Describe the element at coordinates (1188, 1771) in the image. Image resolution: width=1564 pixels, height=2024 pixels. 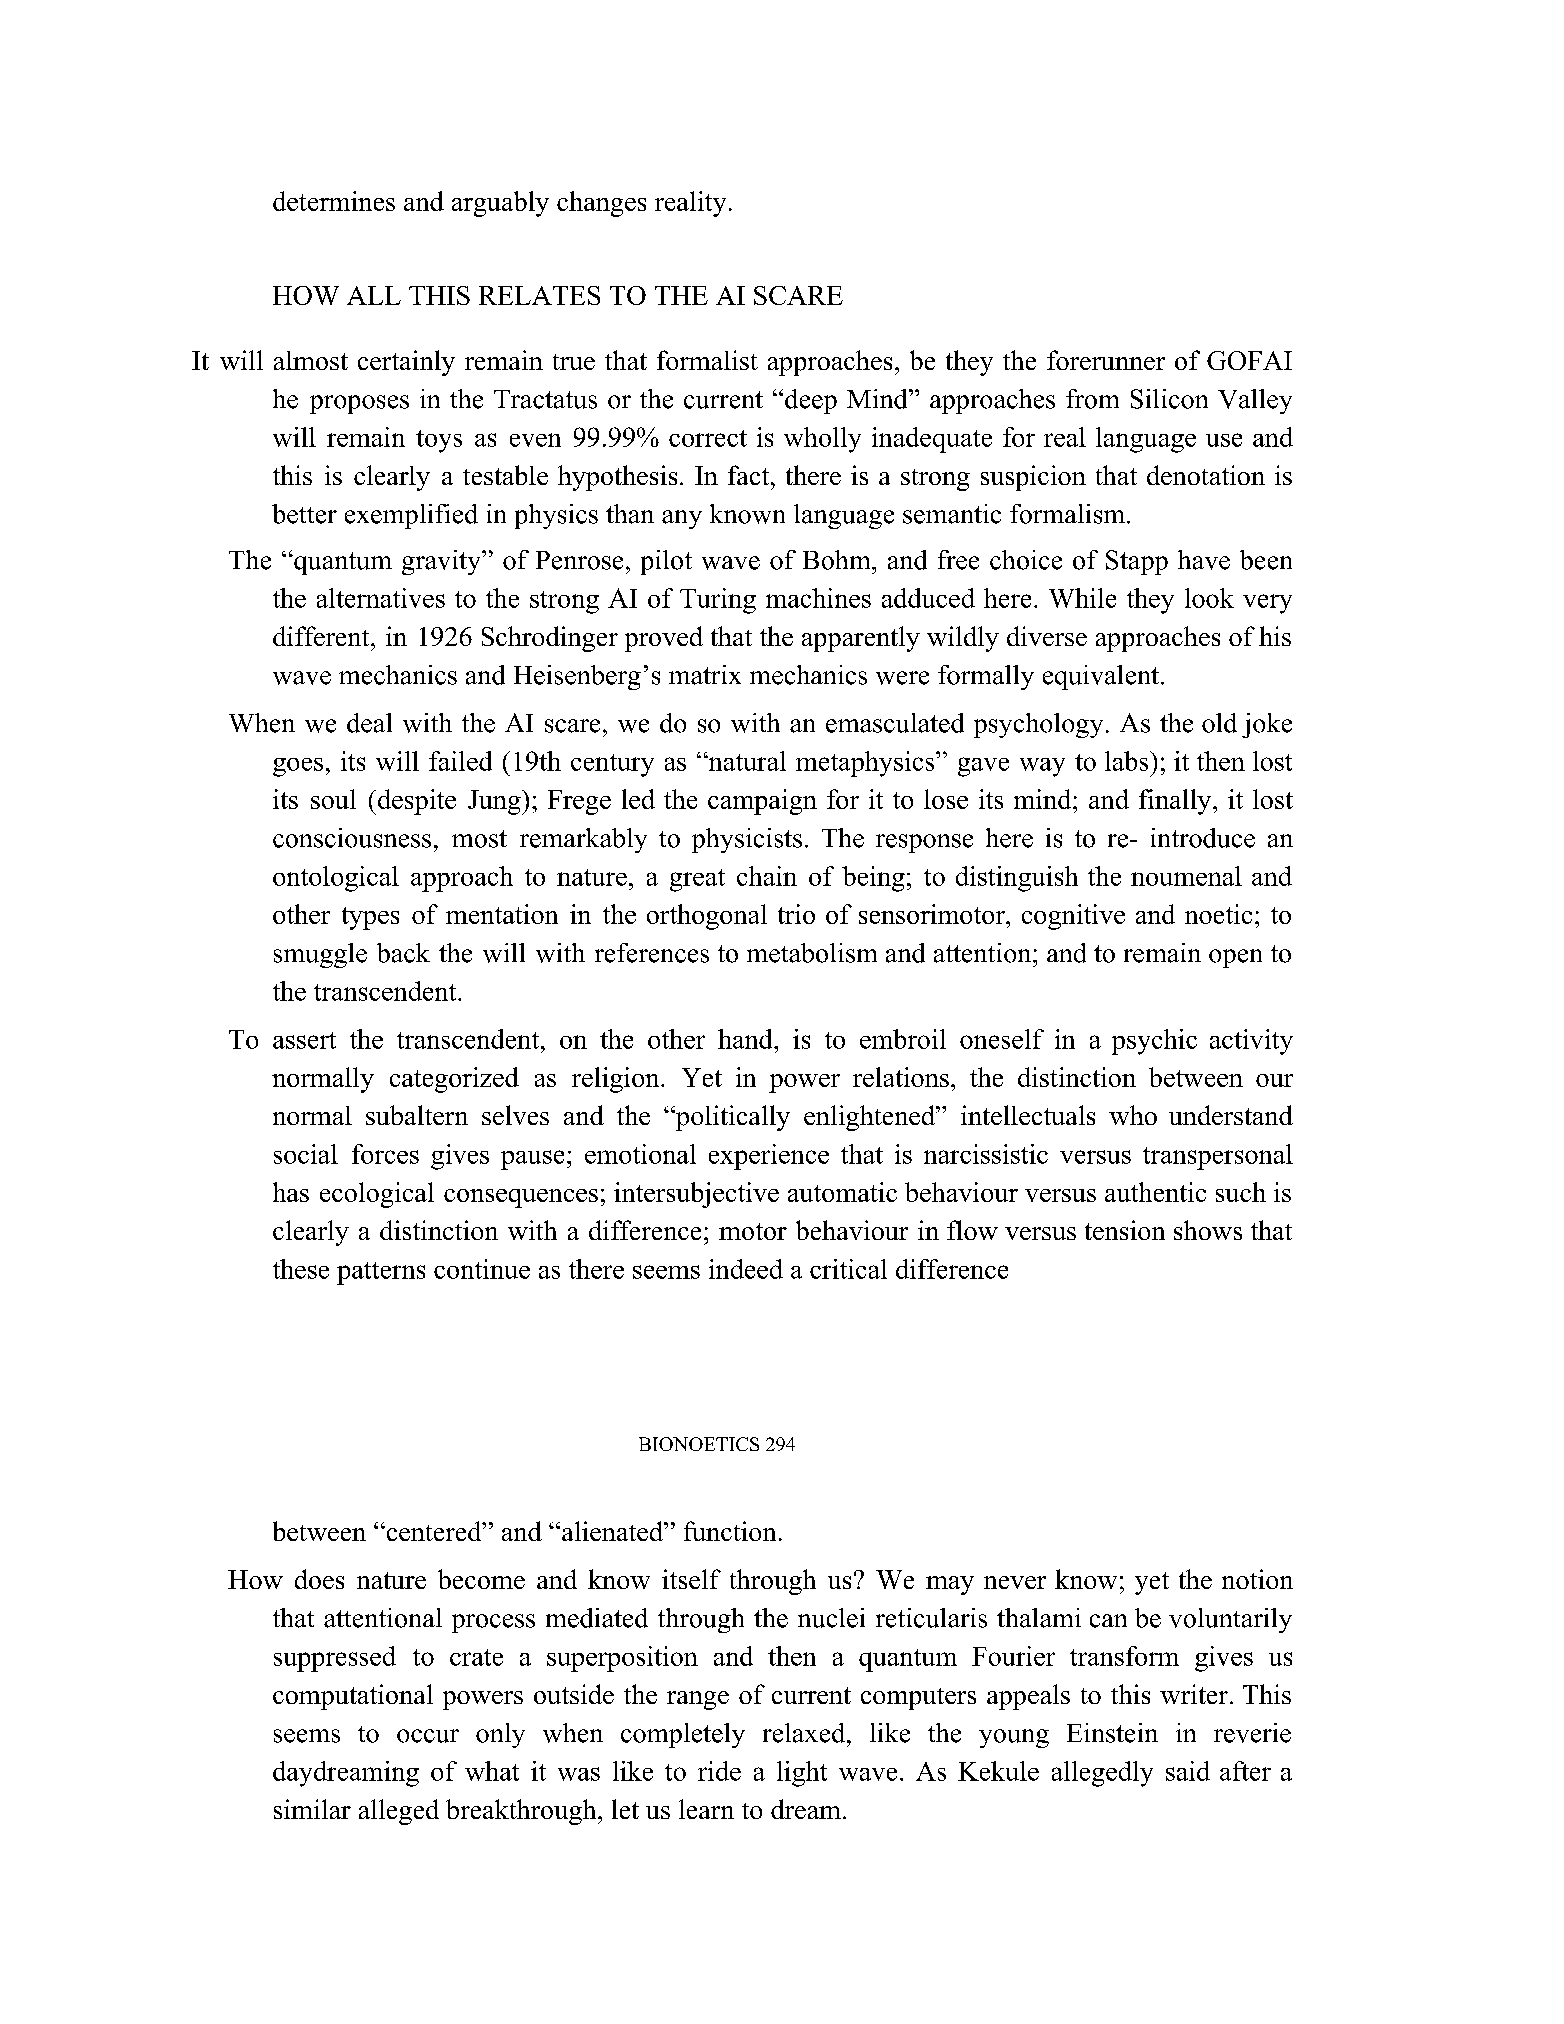
I see `said` at that location.
